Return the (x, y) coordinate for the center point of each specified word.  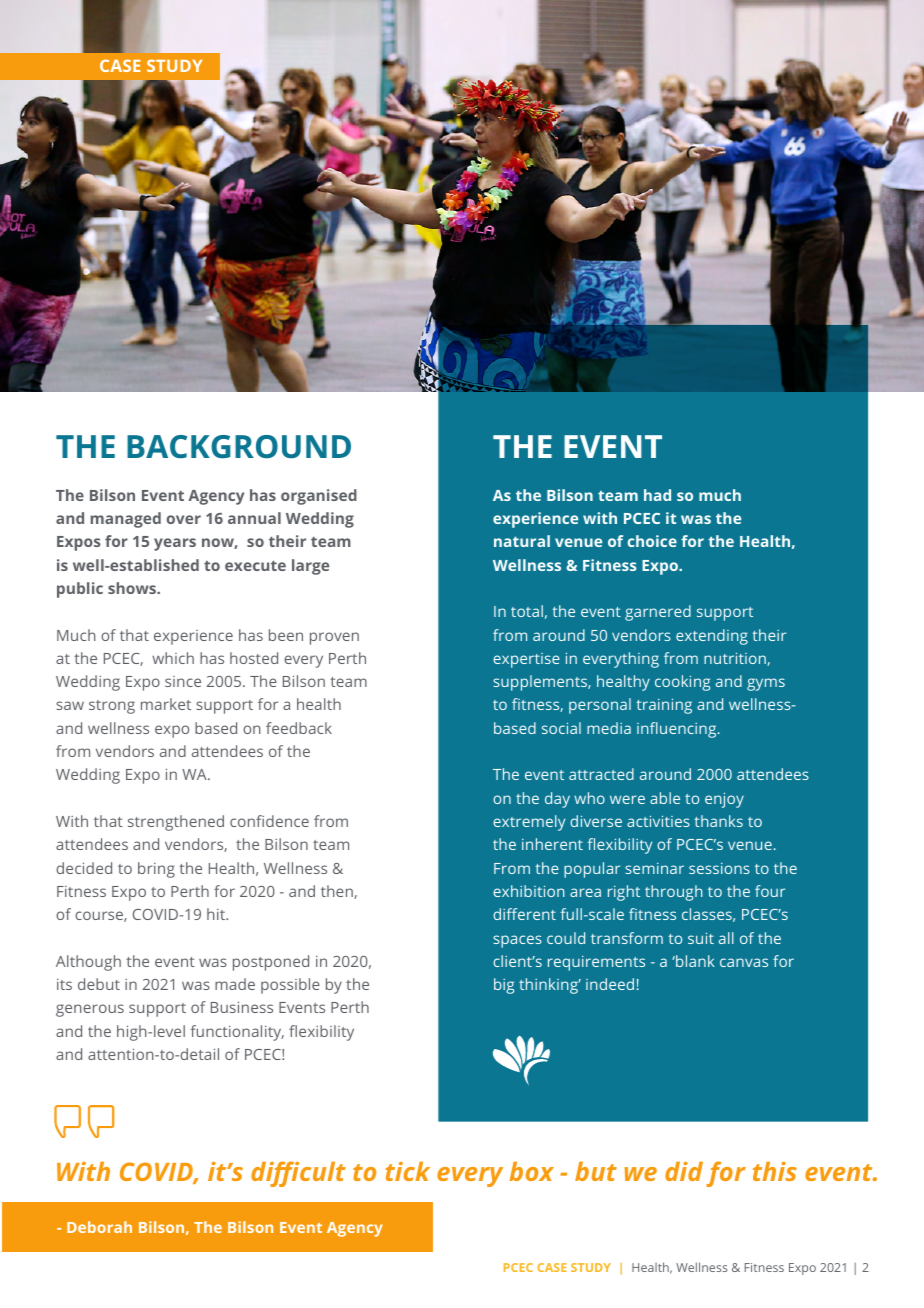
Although (88, 963)
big (504, 986)
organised (319, 497)
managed (126, 520)
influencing (678, 730)
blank (694, 961)
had (657, 495)
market (166, 704)
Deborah (99, 1227)
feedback (299, 728)
